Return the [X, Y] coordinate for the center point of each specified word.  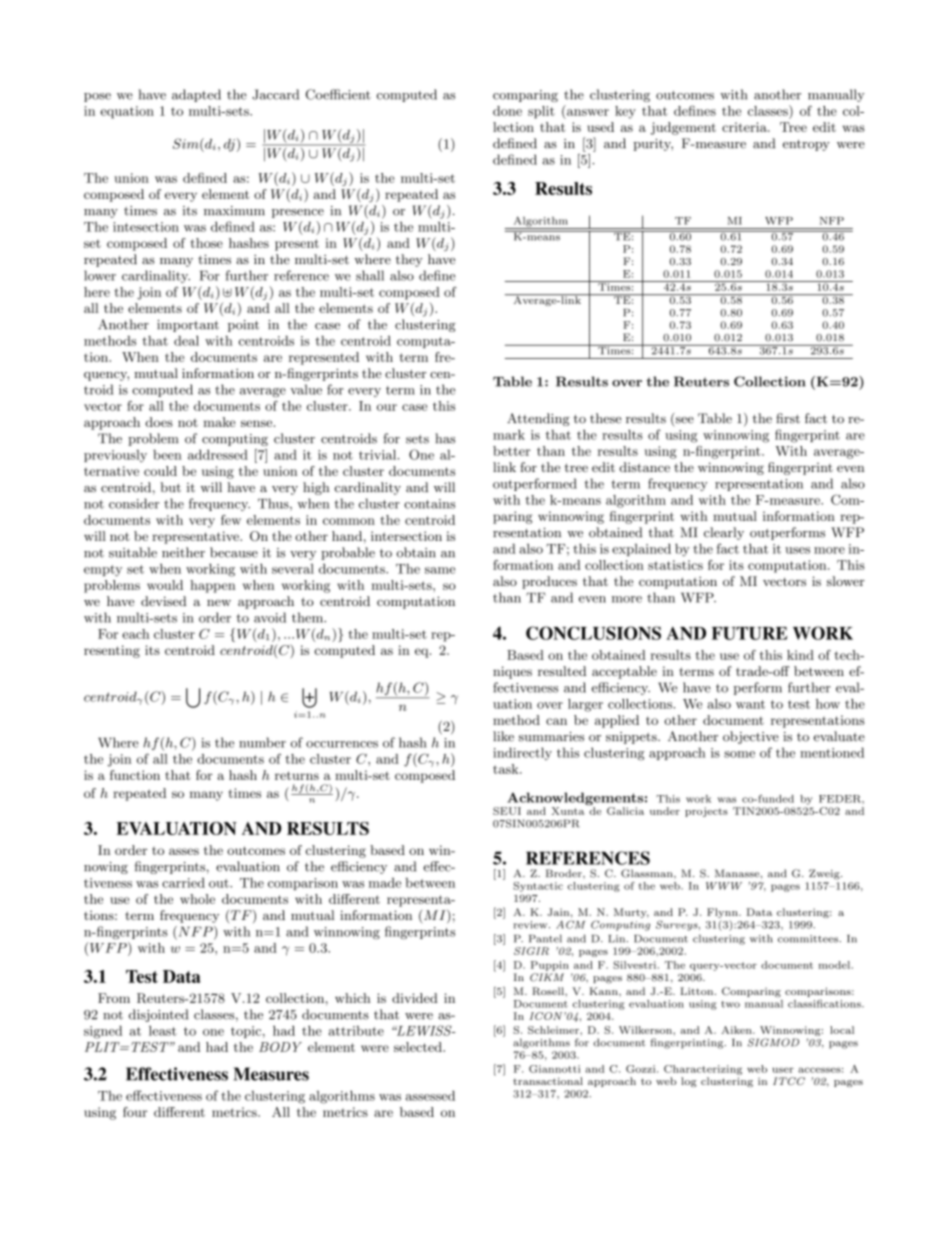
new [219, 602]
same [440, 570]
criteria [745, 127]
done [507, 111]
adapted [196, 95]
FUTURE [749, 633]
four [135, 1112]
